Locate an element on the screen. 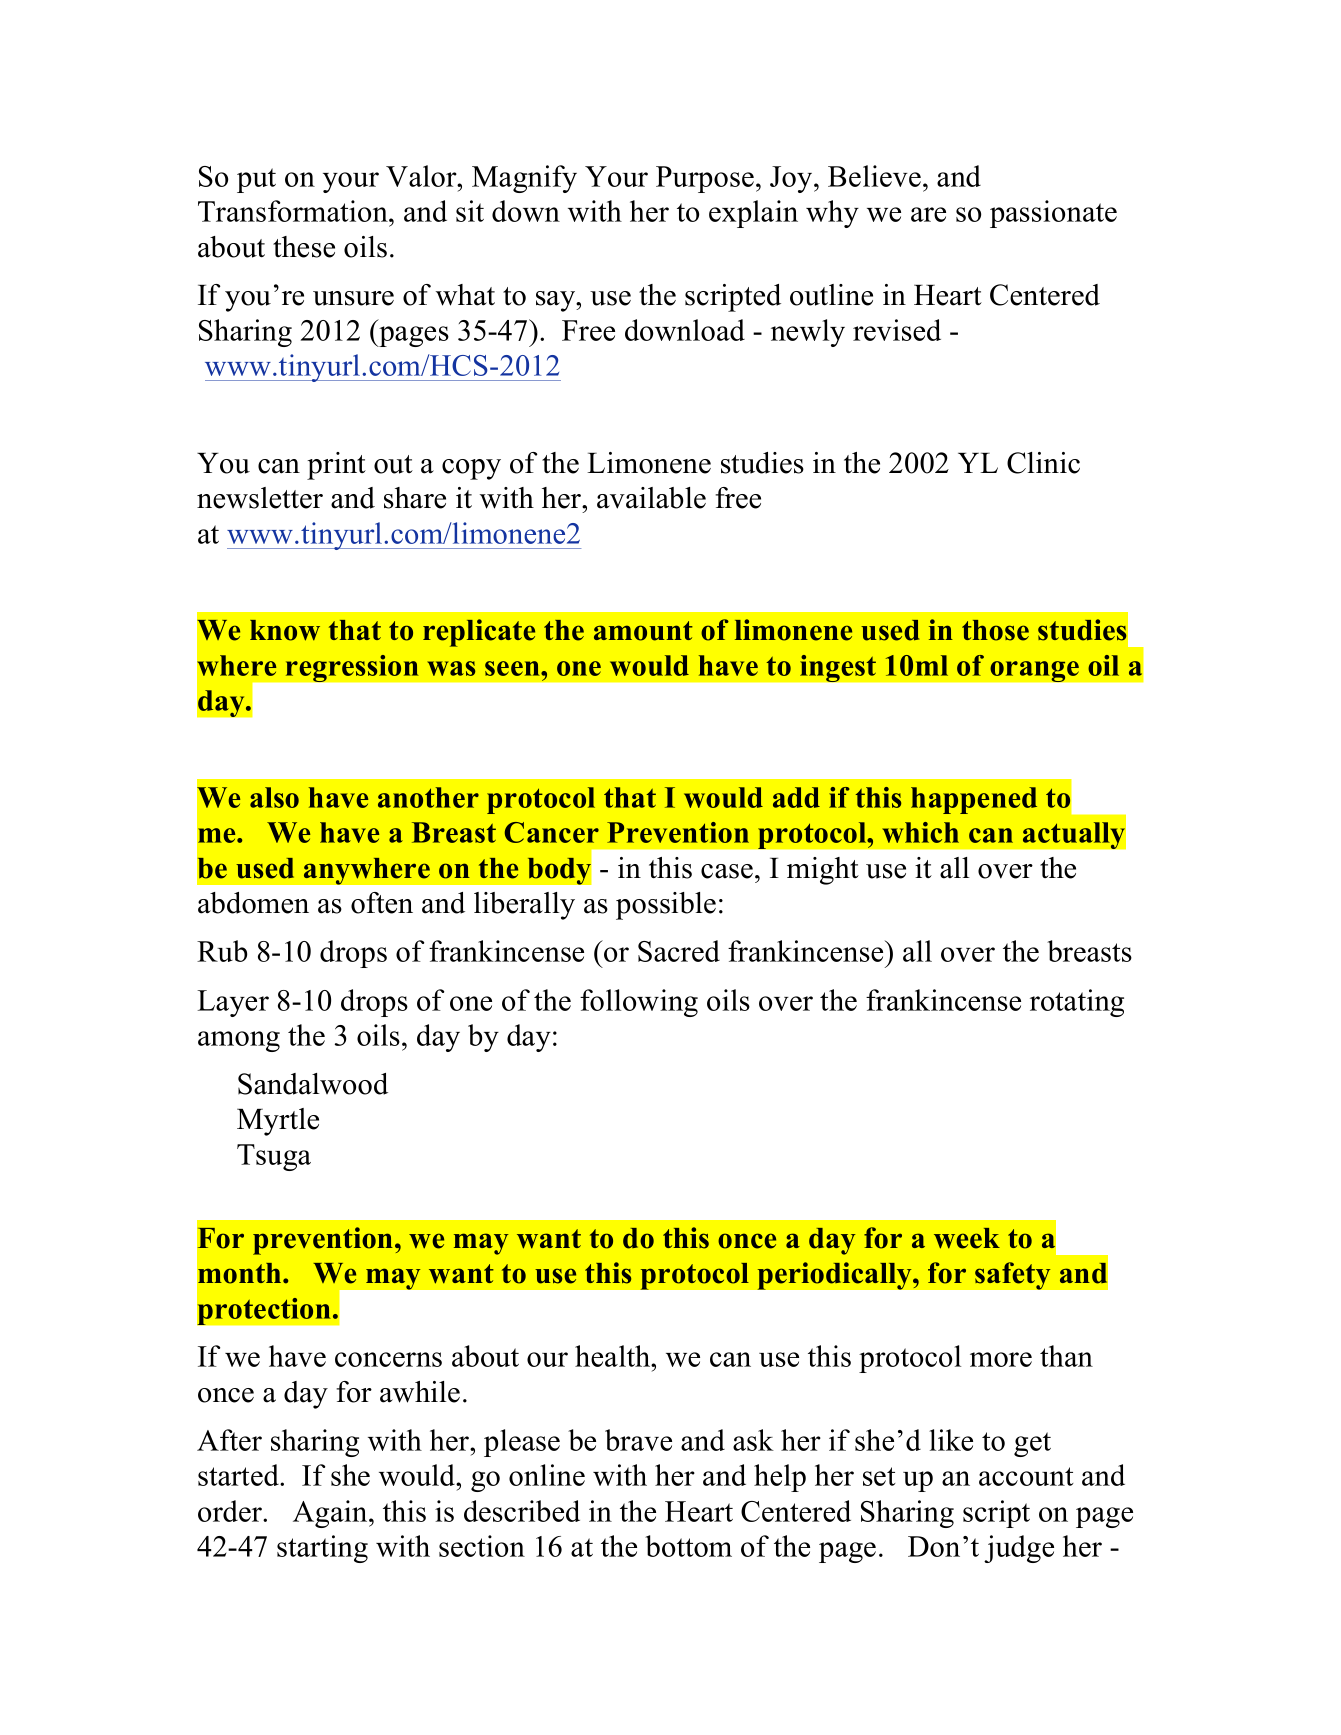 The image size is (1341, 1735). possible is located at coordinates (666, 906).
